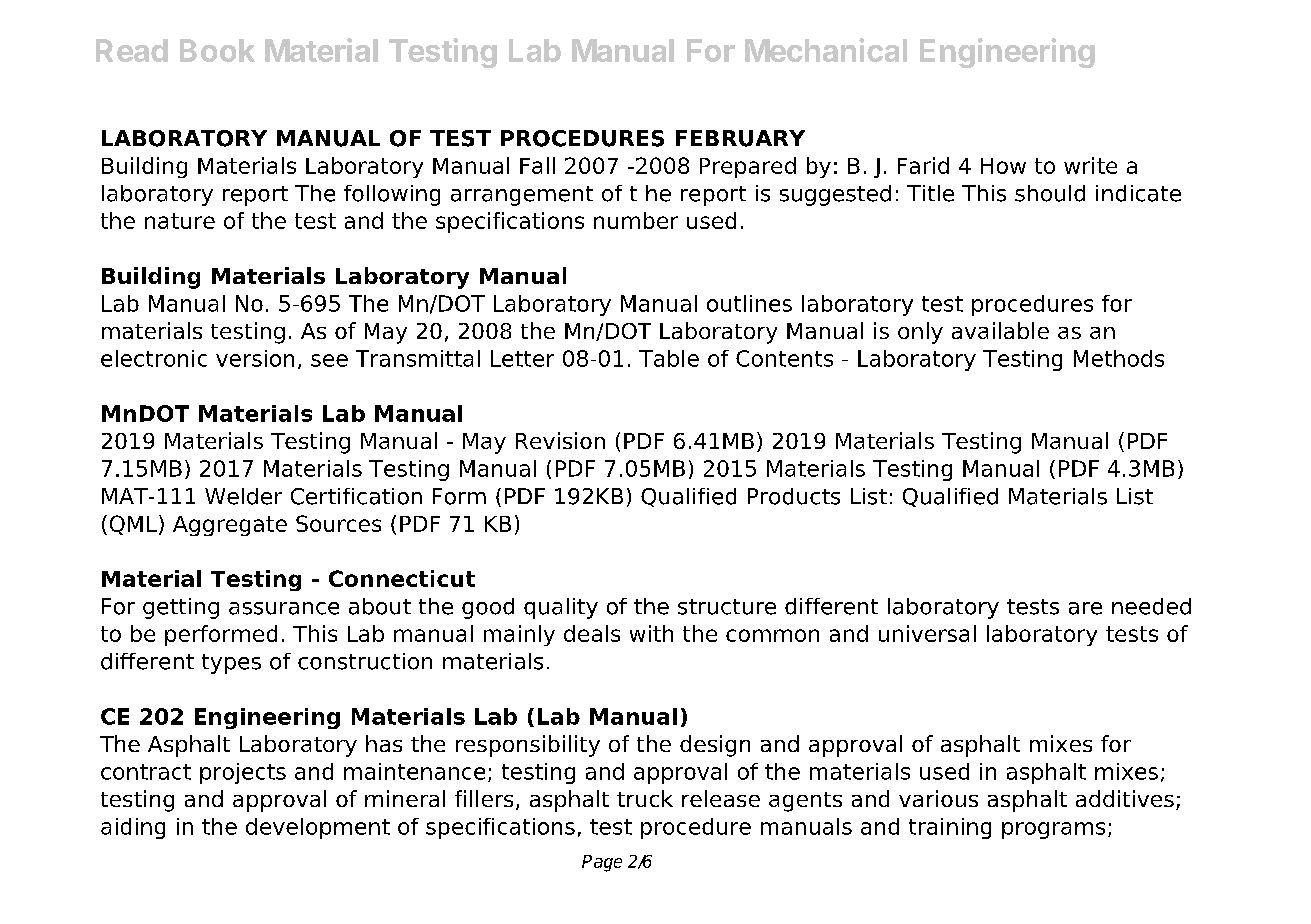 The height and width of the page is (924, 1311). I want to click on Table, so click(669, 358).
